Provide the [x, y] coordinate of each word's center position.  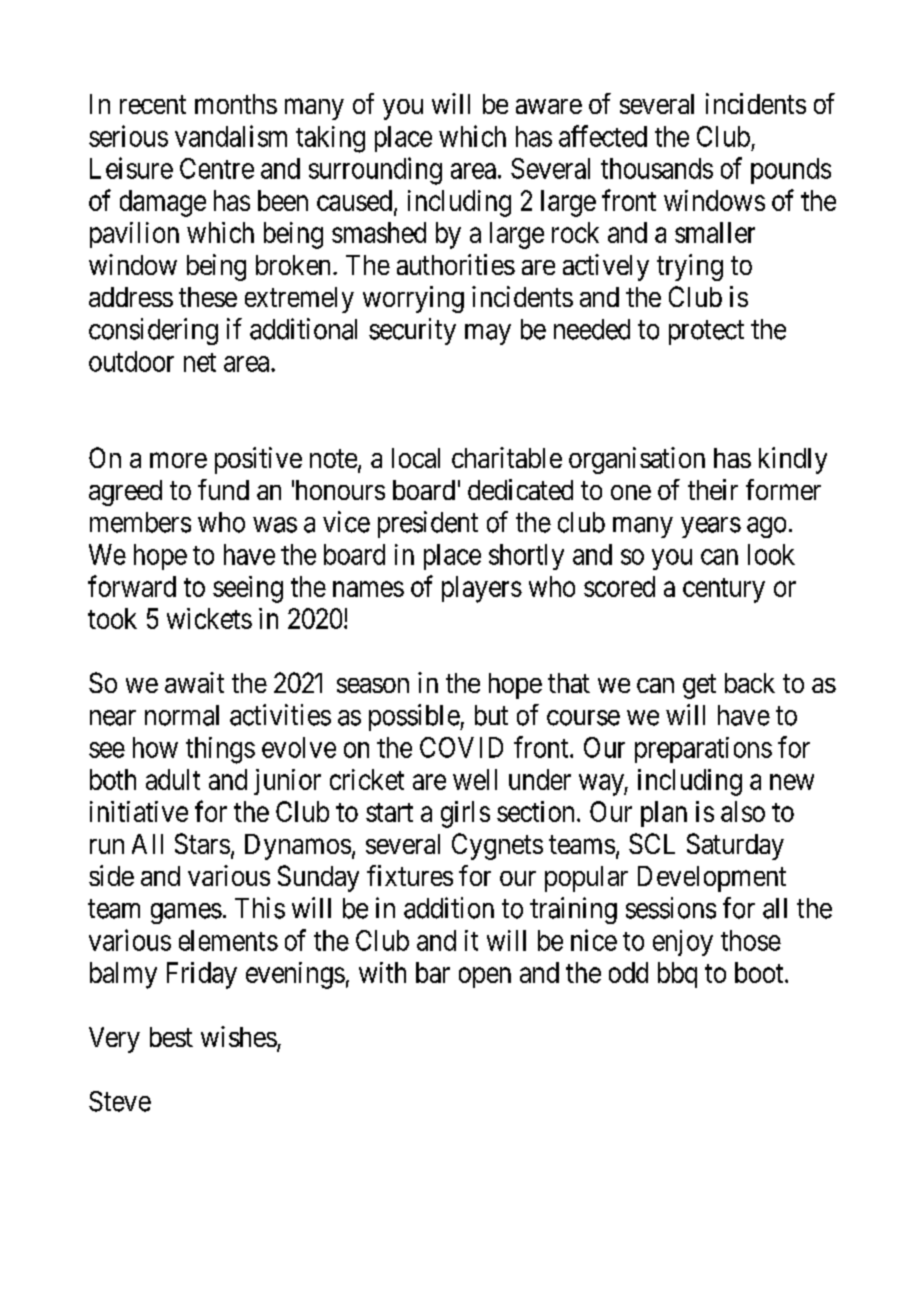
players [482, 589]
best [171, 1037]
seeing [248, 589]
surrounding [375, 171]
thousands [657, 168]
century [724, 590]
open [485, 977]
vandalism [231, 136]
